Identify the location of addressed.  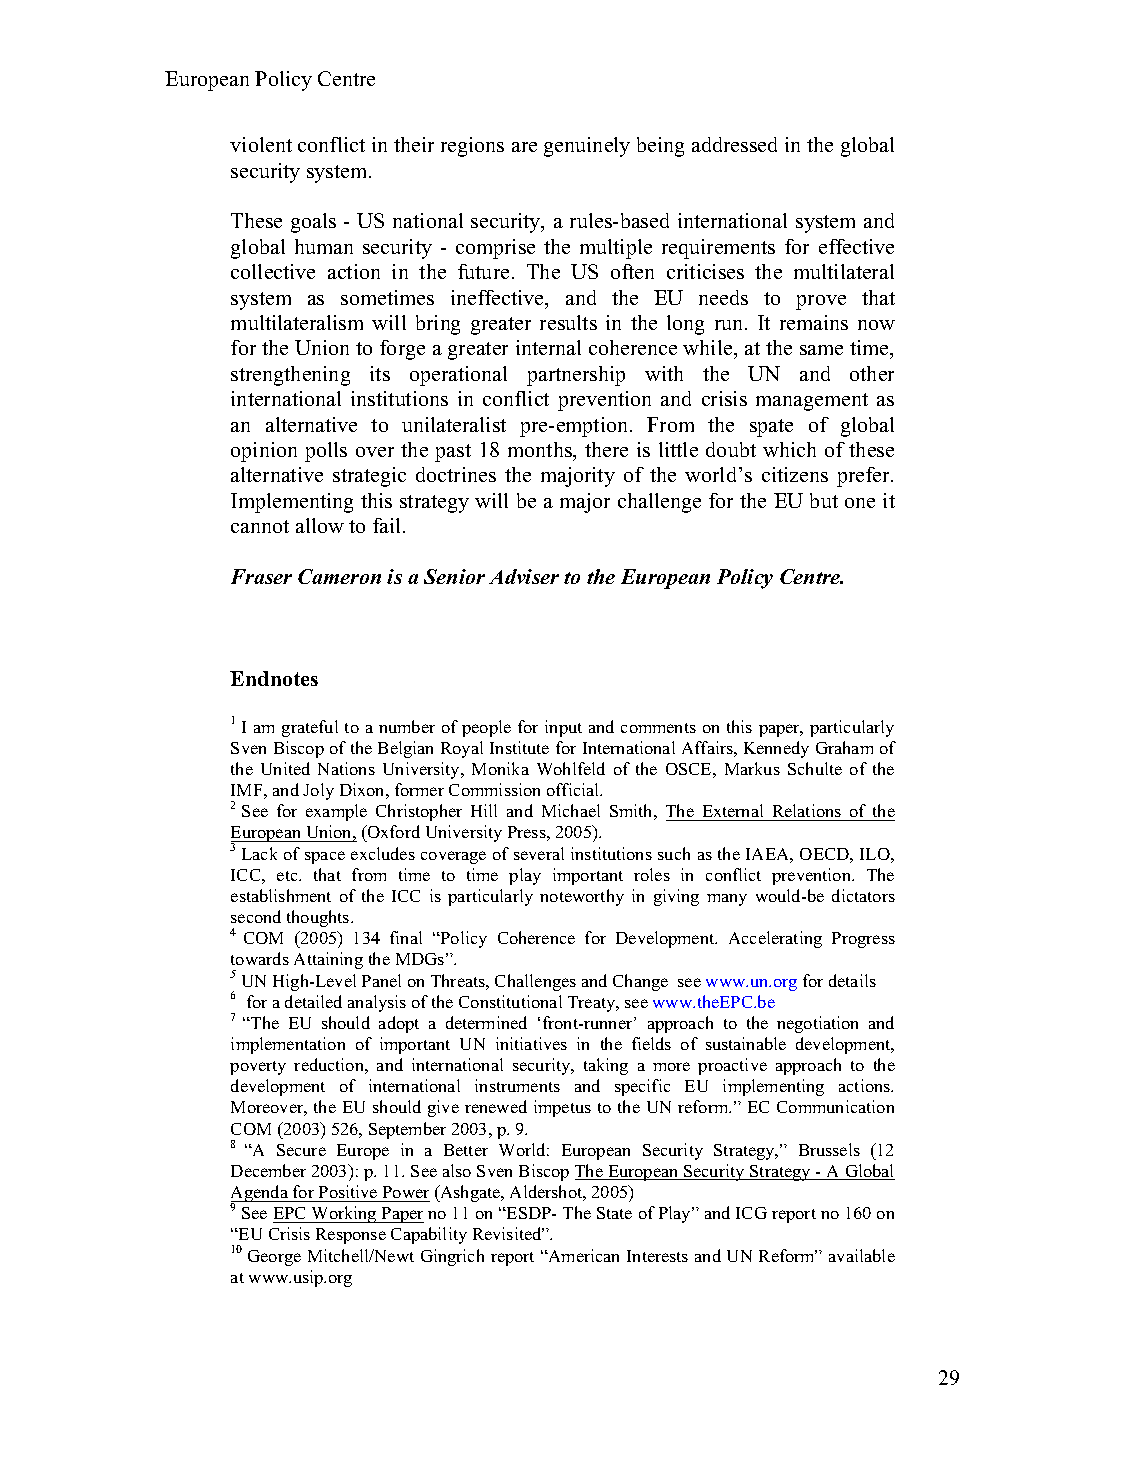
(734, 144).
